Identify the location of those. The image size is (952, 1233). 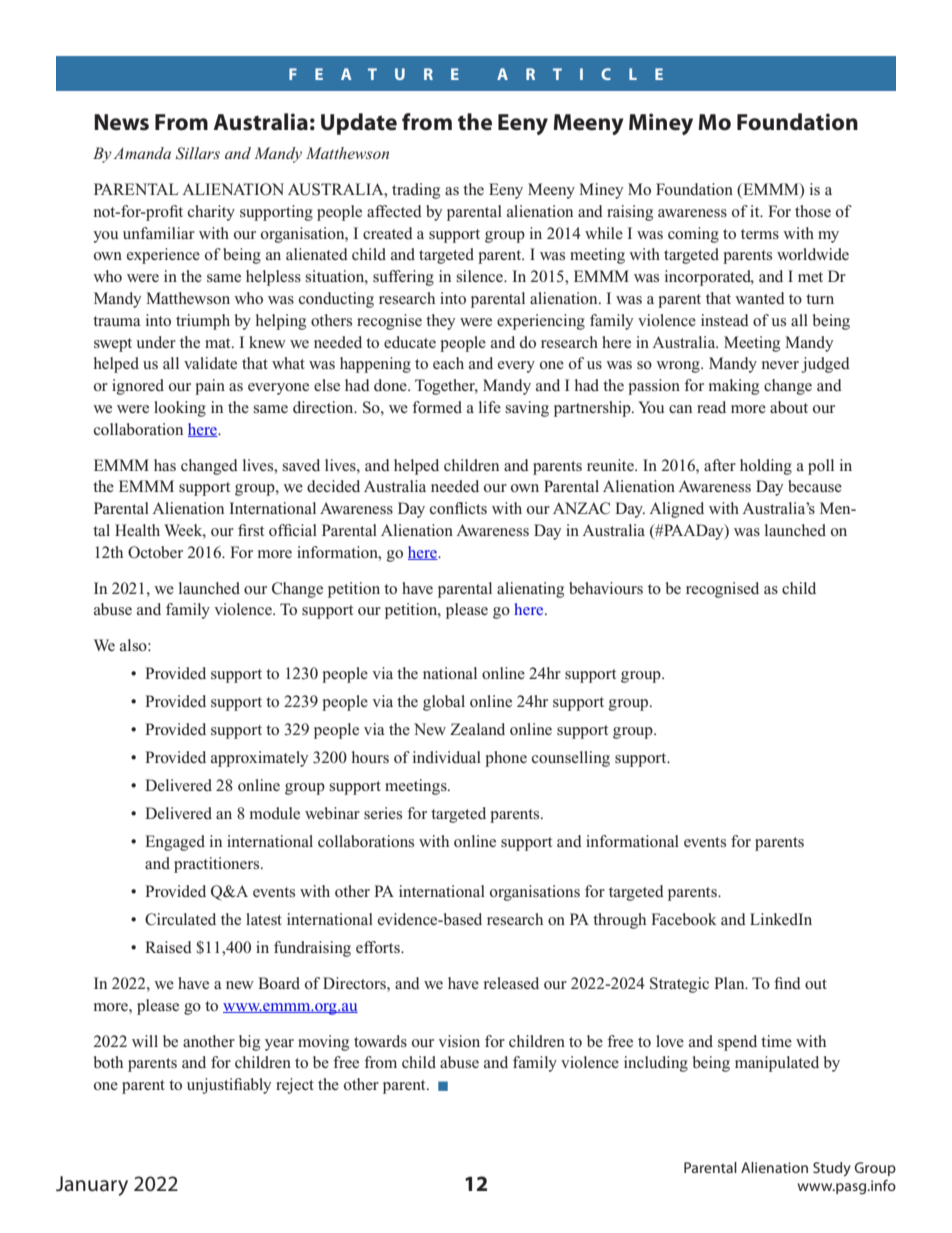
(813, 211).
